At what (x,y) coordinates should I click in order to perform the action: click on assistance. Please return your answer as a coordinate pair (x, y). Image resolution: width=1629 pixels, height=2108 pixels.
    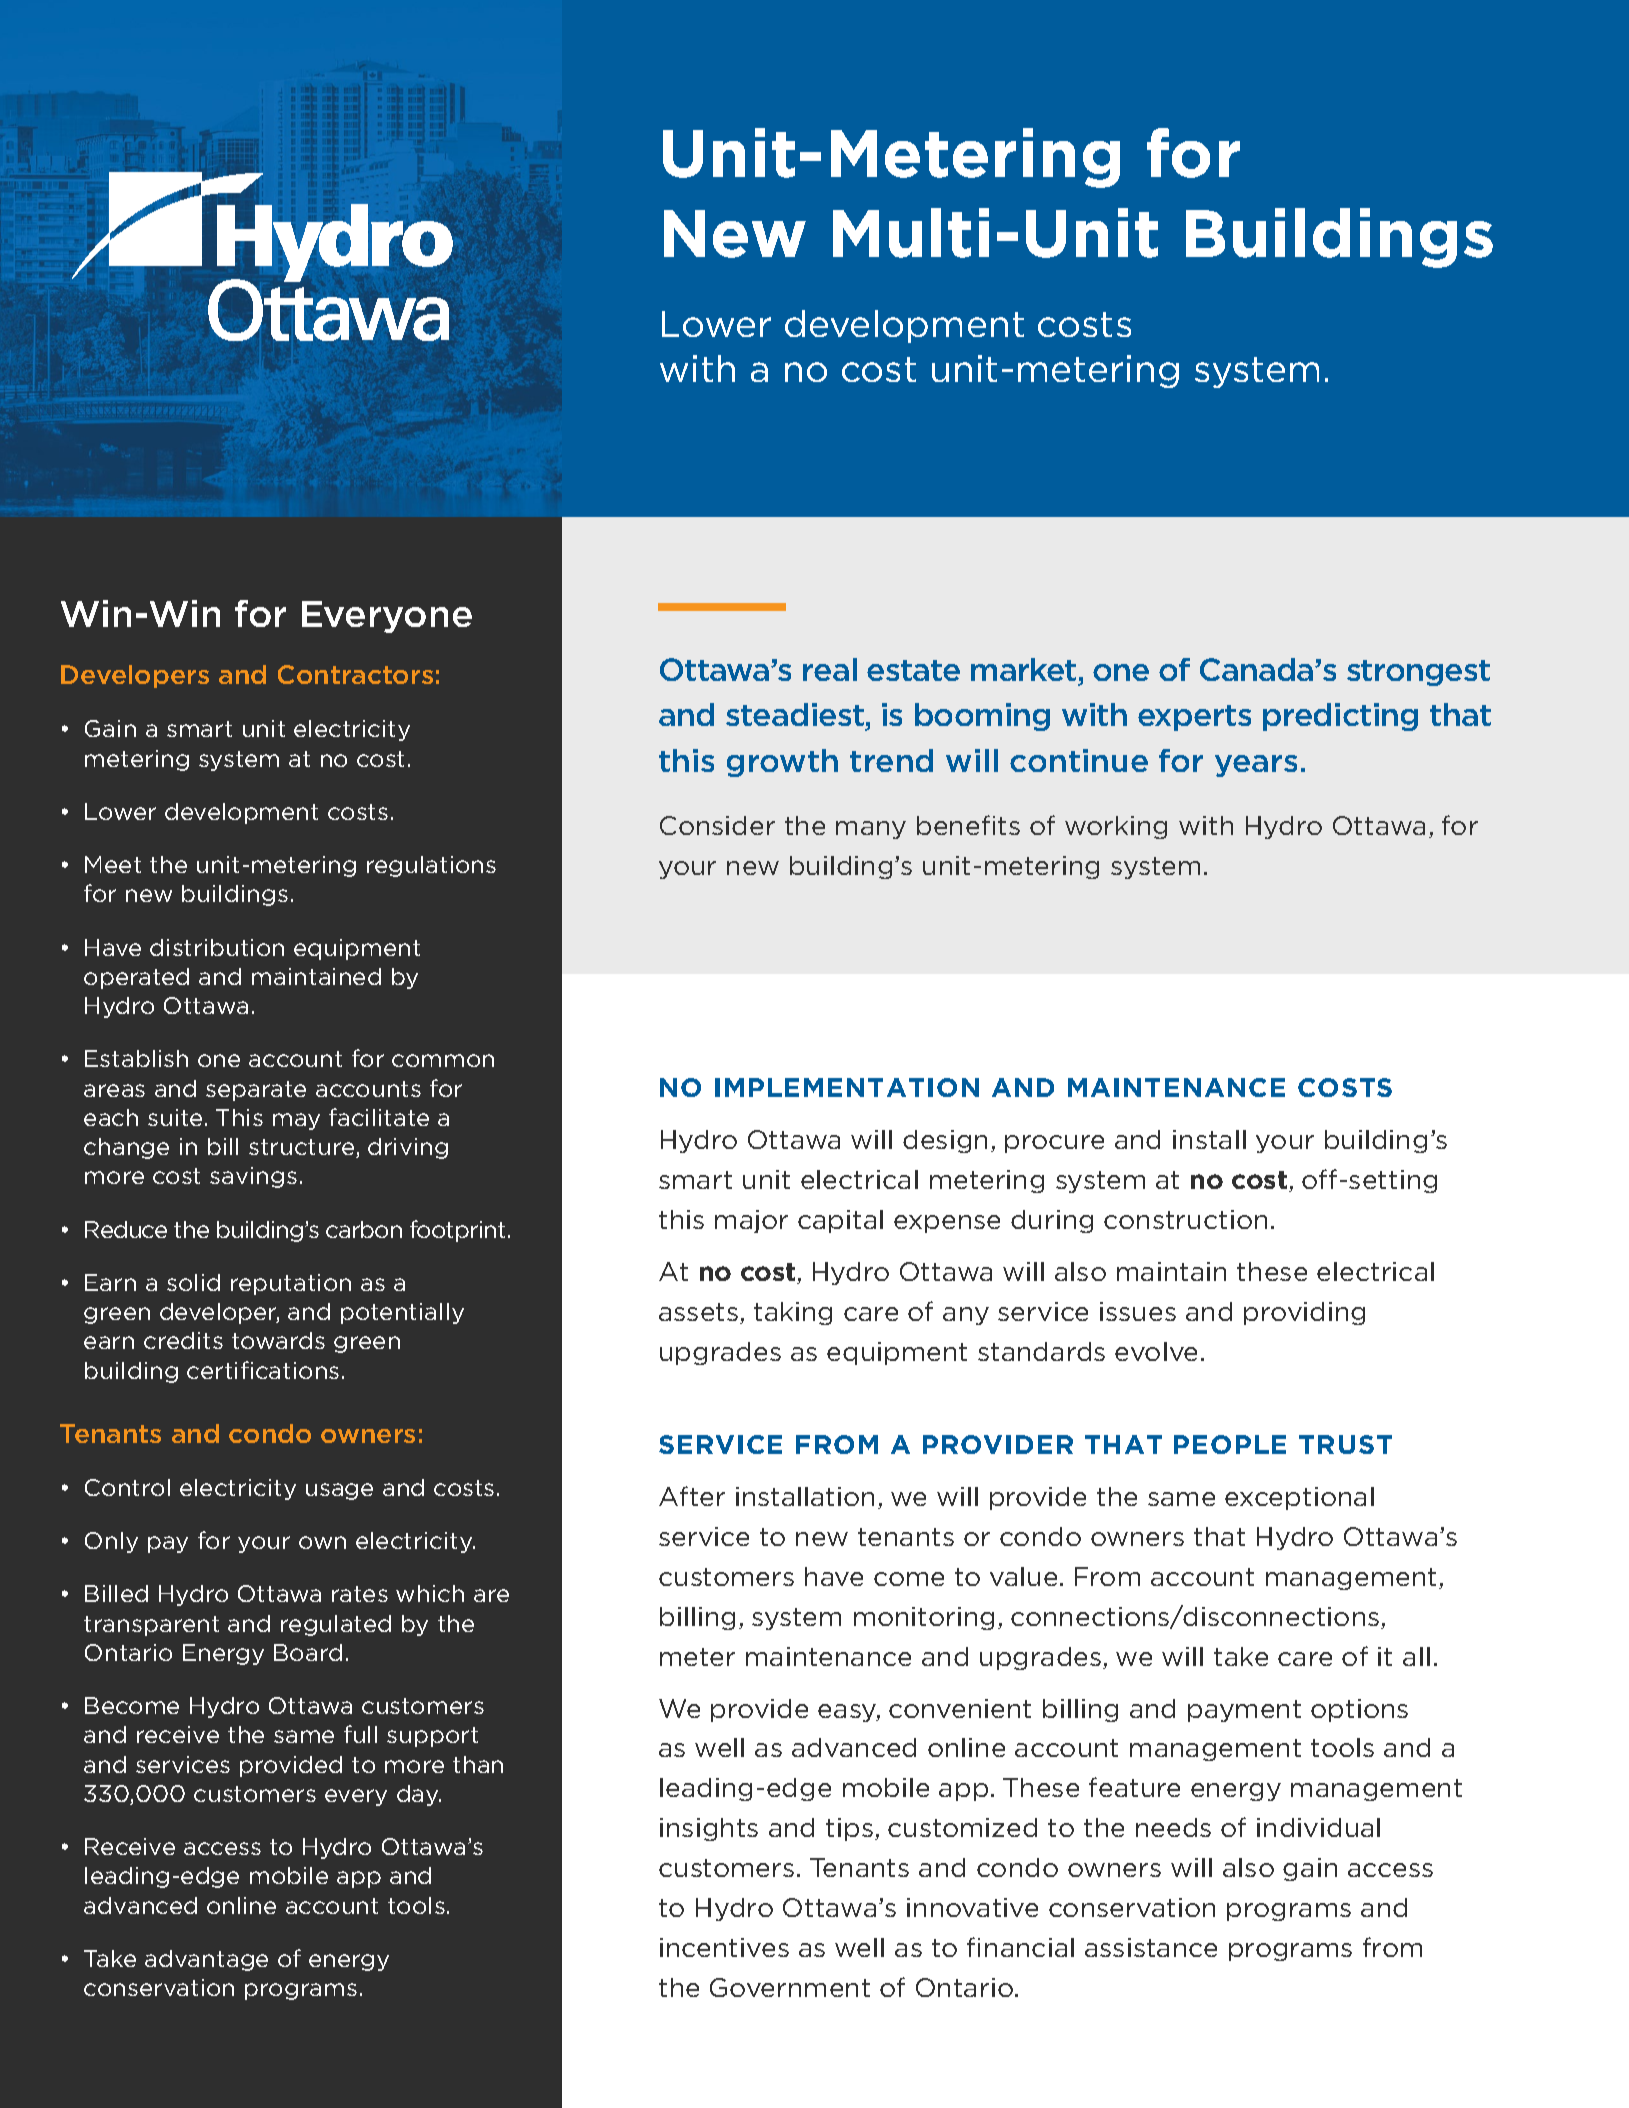
    Looking at the image, I should click on (1151, 1947).
